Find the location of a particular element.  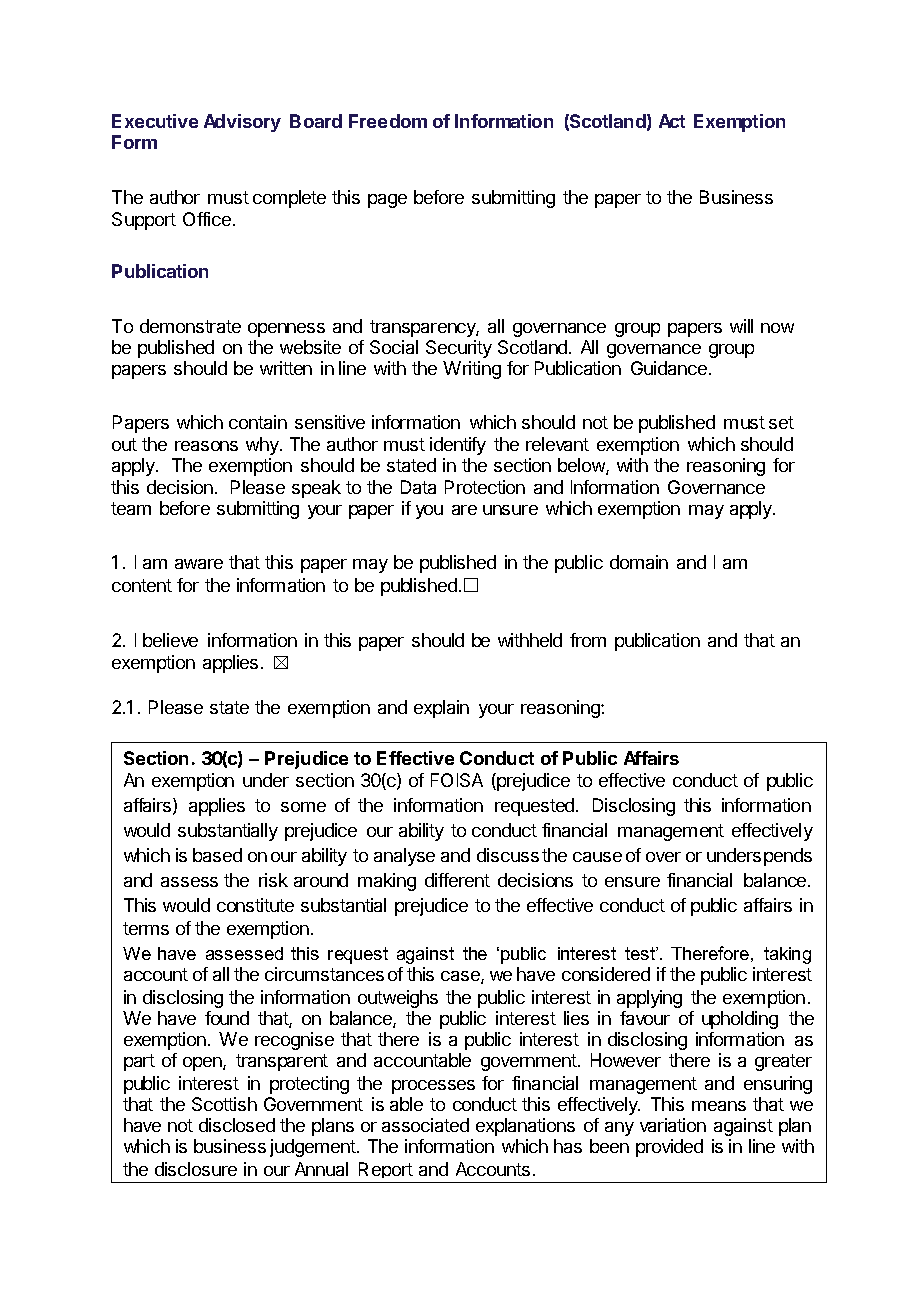

associated is located at coordinates (425, 1125).
